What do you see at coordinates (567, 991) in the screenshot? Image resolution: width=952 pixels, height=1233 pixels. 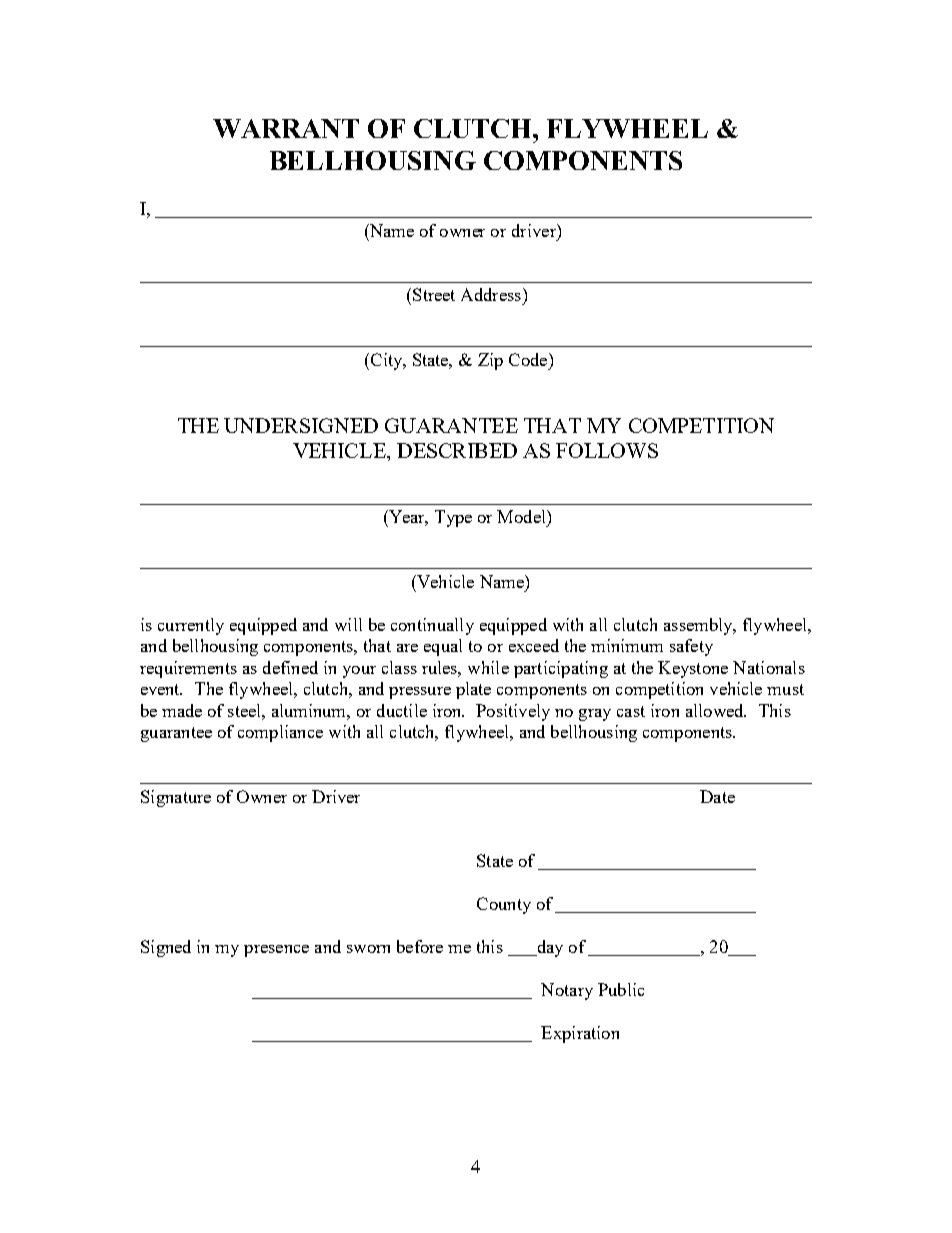 I see `Notary` at bounding box center [567, 991].
